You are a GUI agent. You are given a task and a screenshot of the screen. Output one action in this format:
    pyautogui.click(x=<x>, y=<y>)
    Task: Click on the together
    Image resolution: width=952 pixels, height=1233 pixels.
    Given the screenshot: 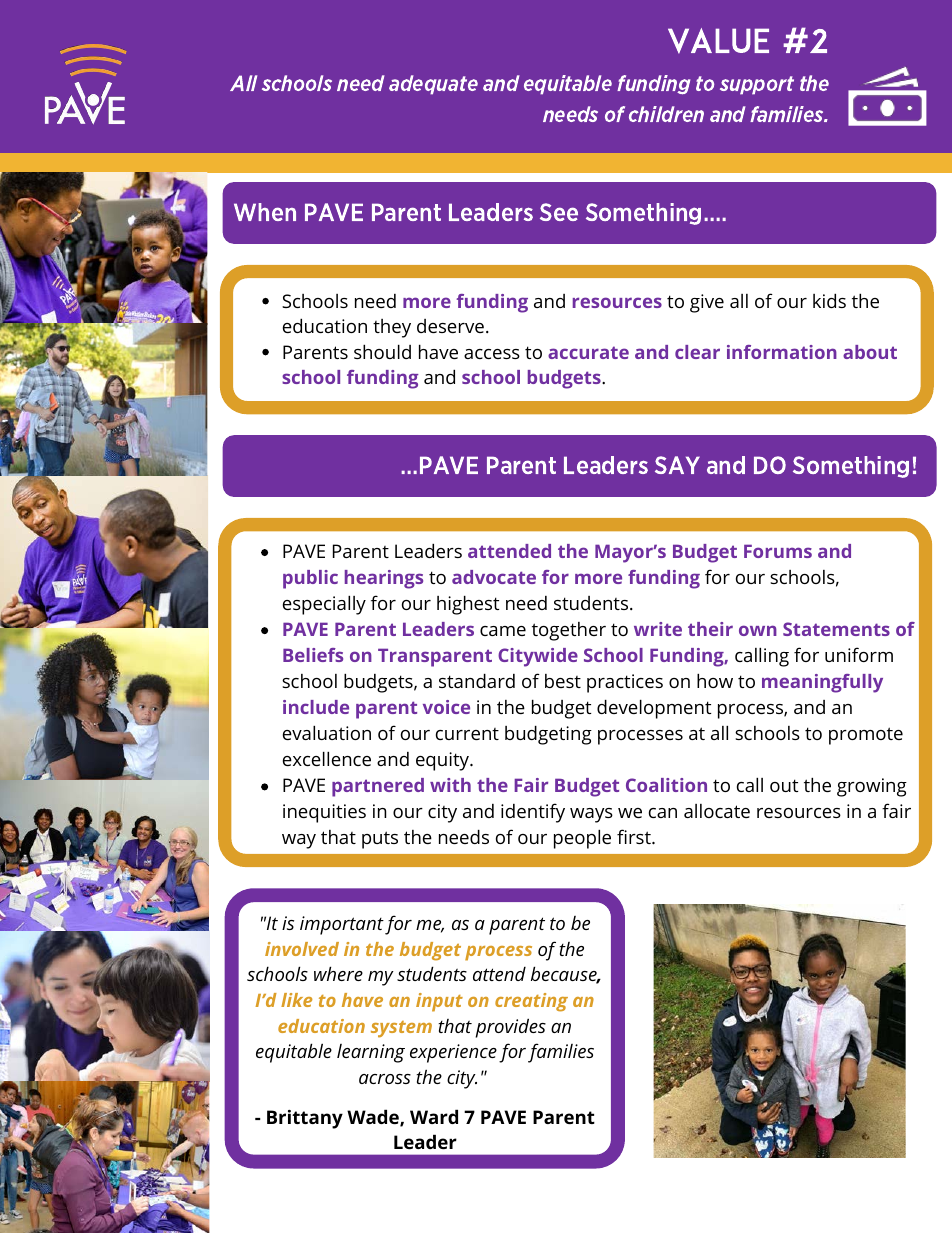 What is the action you would take?
    pyautogui.click(x=569, y=631)
